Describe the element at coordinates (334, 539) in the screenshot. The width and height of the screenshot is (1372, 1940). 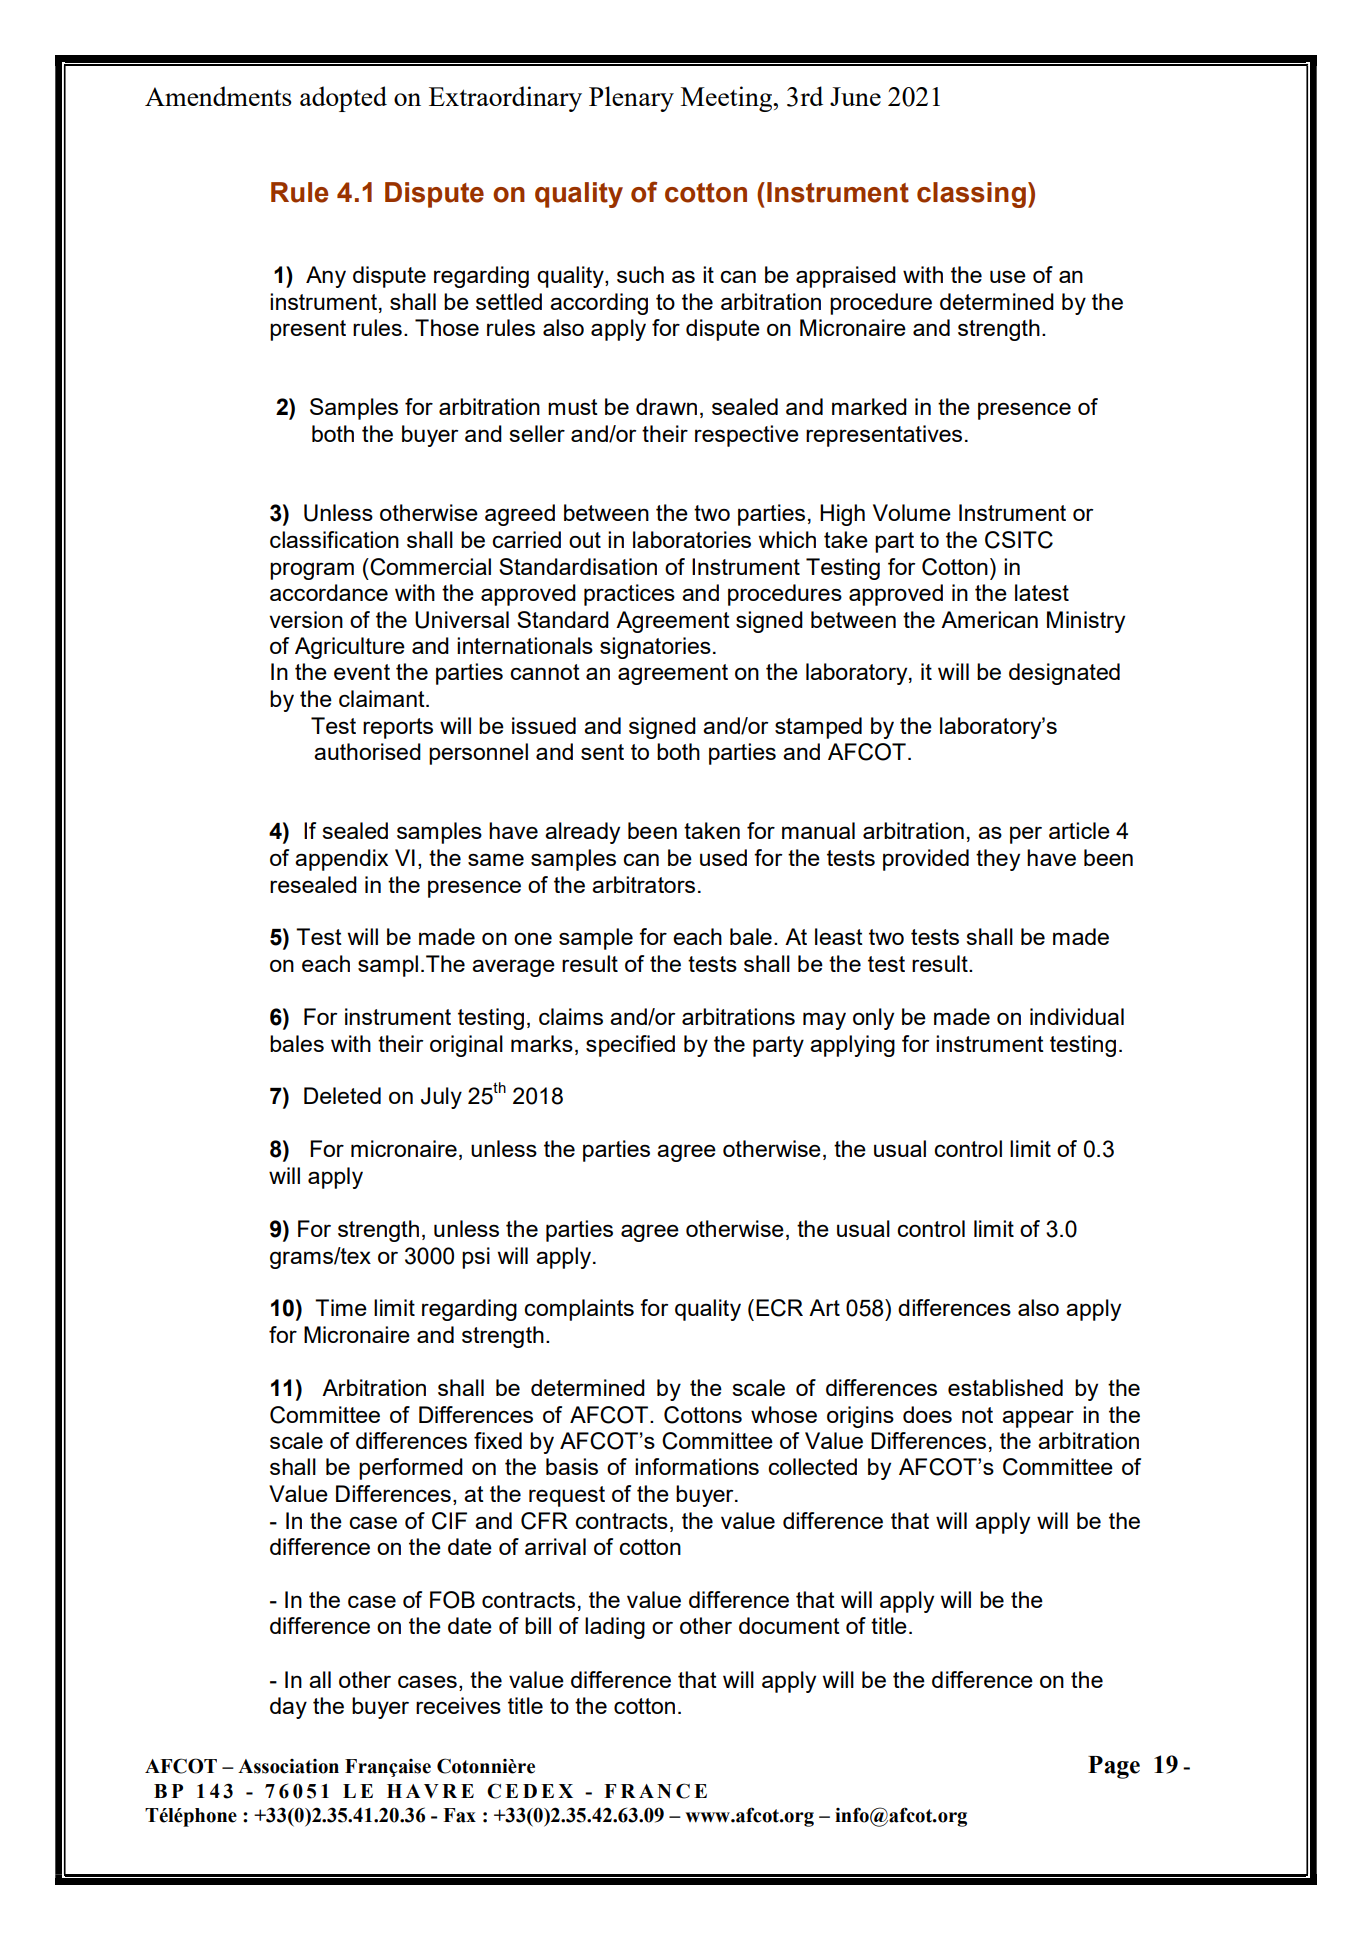
I see `classification` at that location.
